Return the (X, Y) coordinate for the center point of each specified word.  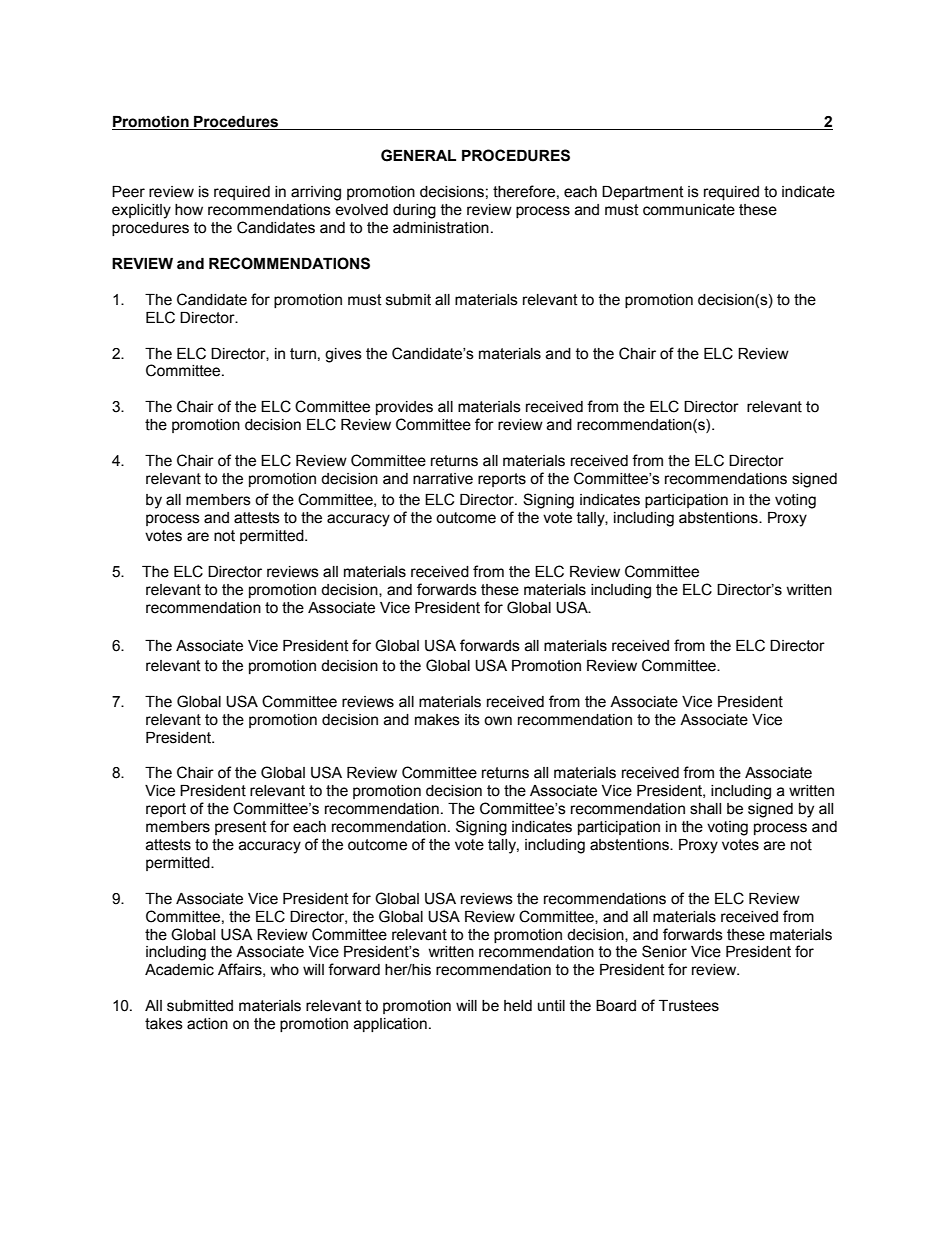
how (189, 210)
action (207, 1024)
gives (343, 355)
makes (437, 720)
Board (616, 1006)
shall (705, 809)
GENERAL (418, 155)
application (390, 1025)
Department (643, 193)
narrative (443, 479)
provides (404, 408)
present (241, 828)
